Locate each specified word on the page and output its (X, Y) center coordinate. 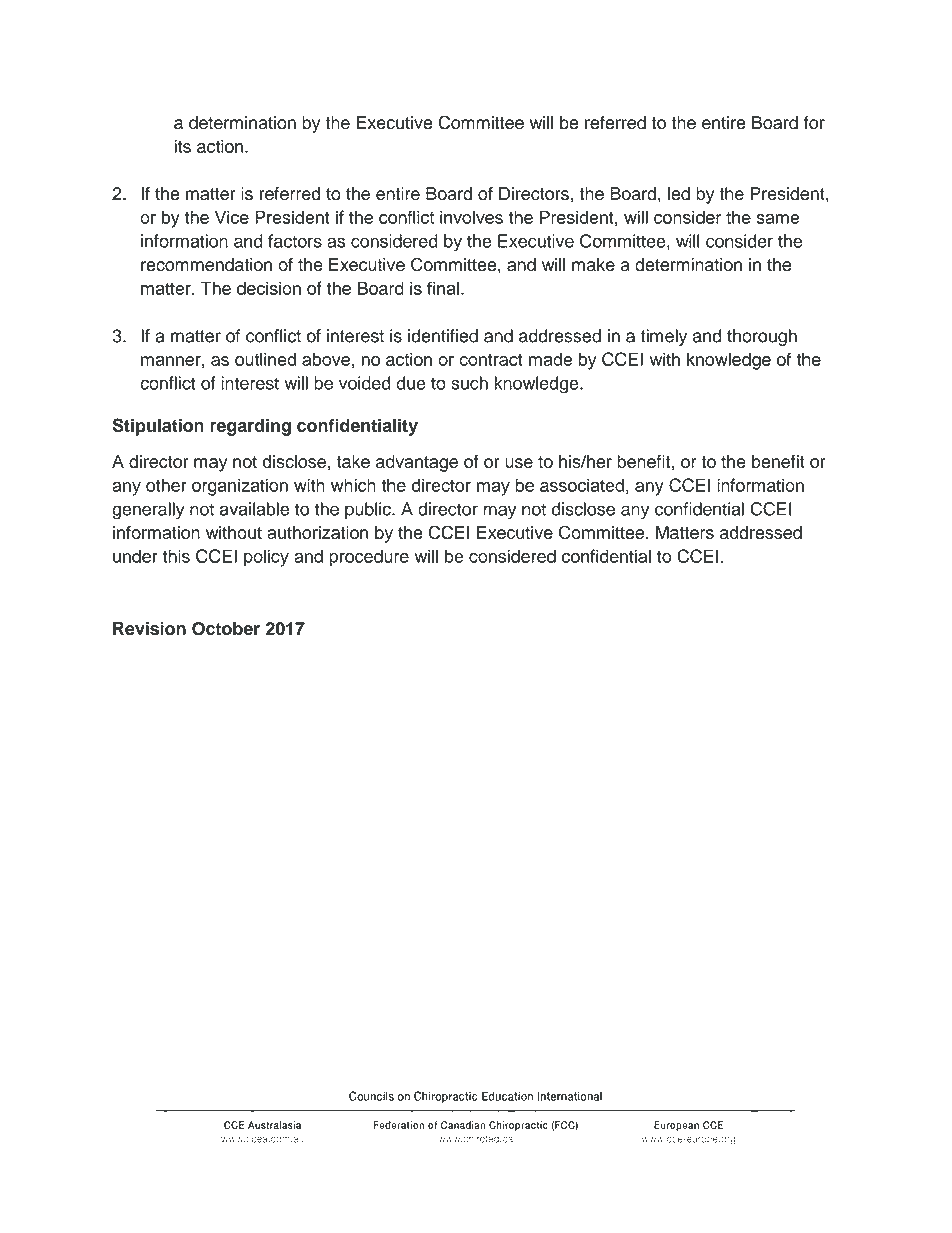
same (778, 219)
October (226, 629)
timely (664, 337)
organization (240, 487)
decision (269, 288)
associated (582, 485)
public (369, 510)
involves (471, 217)
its (182, 146)
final (443, 288)
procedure (369, 558)
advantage (417, 463)
